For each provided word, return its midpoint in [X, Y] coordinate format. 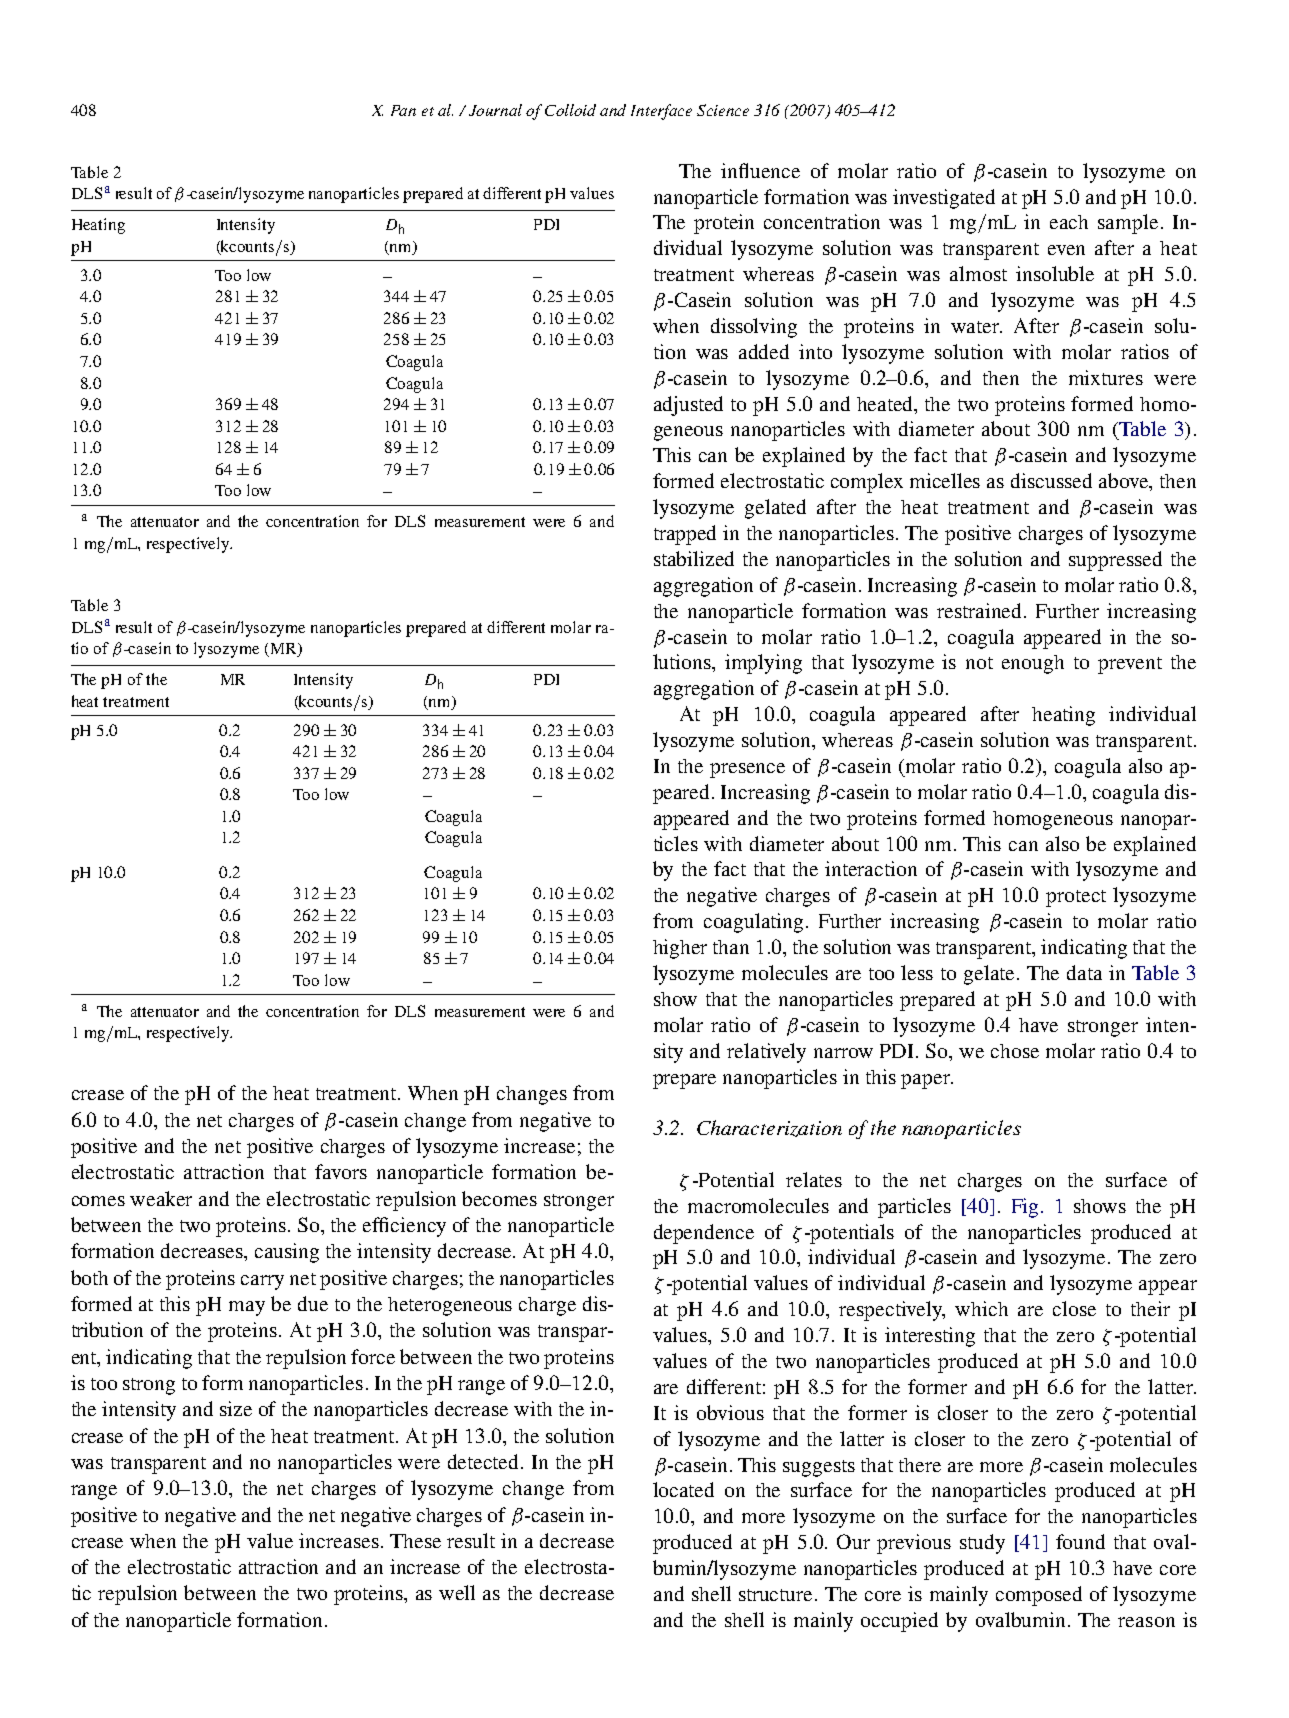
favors [341, 1171]
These [415, 1541]
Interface [661, 112]
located [683, 1489]
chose [1015, 1051]
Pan [403, 110]
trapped [685, 535]
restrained [981, 610]
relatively [766, 1053]
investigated [944, 199]
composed [1039, 1596]
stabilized [694, 558]
